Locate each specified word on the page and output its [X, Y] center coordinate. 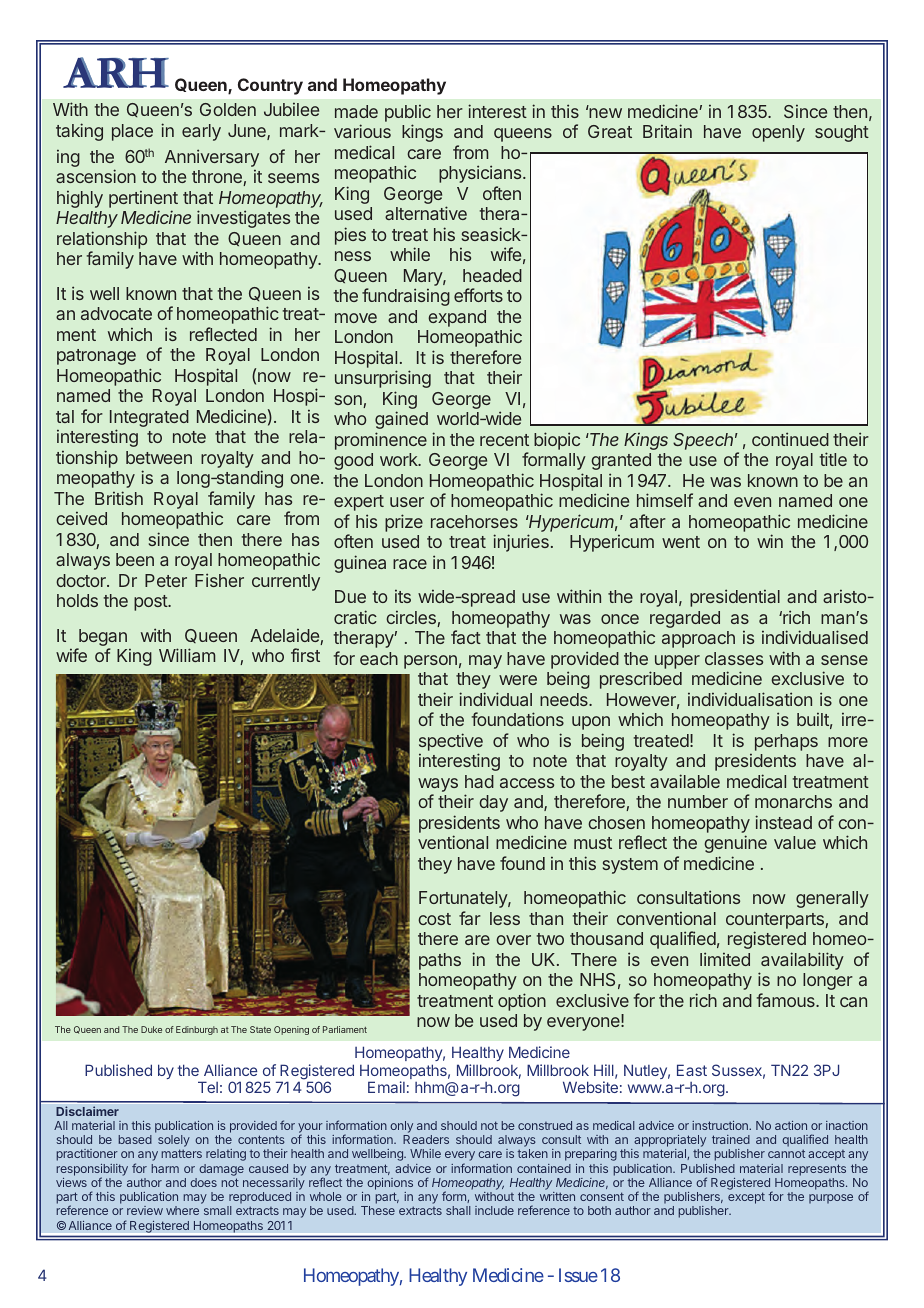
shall [458, 1210]
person [430, 662]
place [132, 132]
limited [725, 959]
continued [790, 439]
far [470, 918]
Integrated [149, 420]
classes [734, 658]
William [187, 655]
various [362, 131]
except [746, 1198]
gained [401, 420]
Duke [151, 1029]
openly [778, 133]
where [182, 1210]
